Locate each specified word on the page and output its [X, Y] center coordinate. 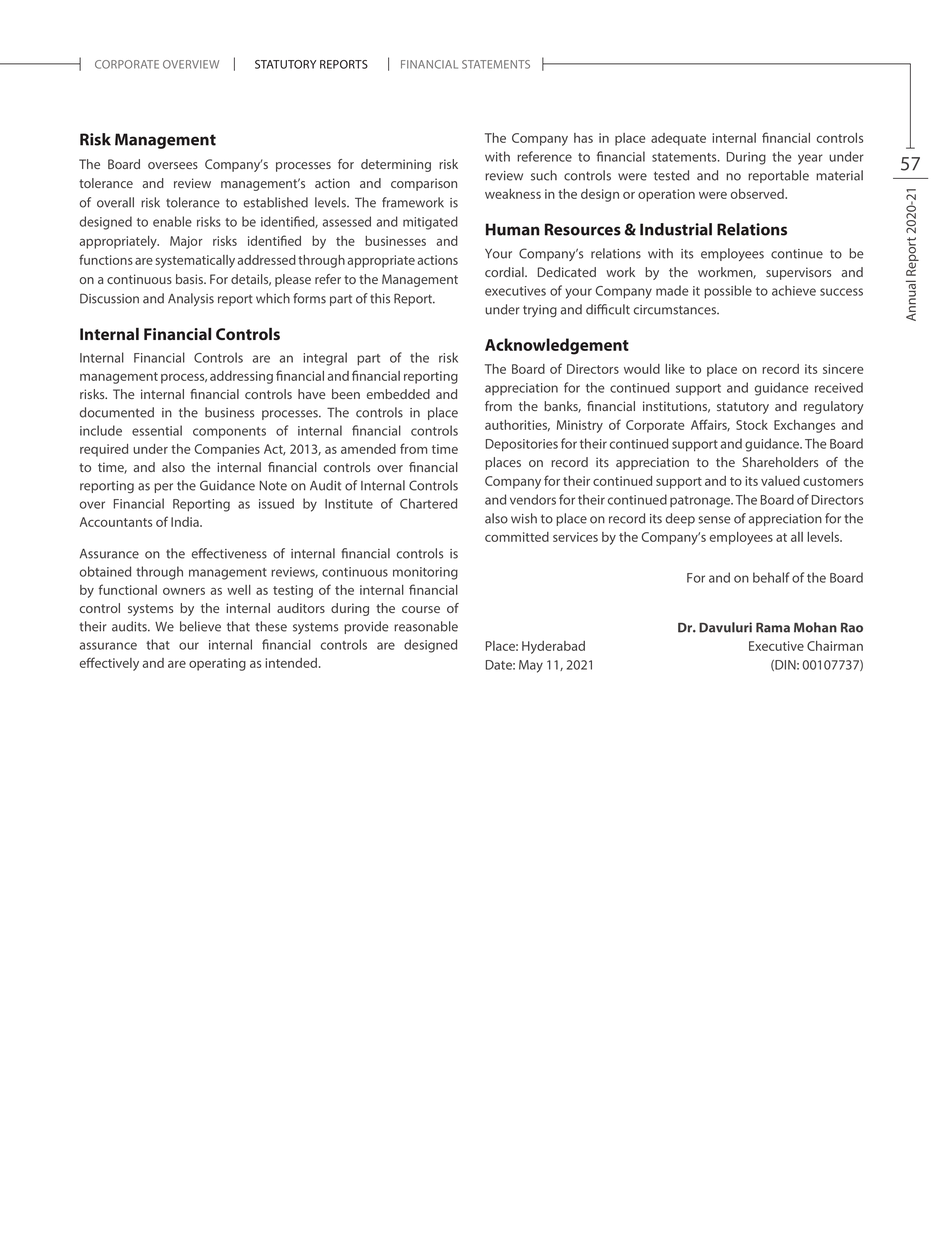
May [531, 666]
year [810, 159]
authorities [517, 426]
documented [117, 412]
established [276, 202]
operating [217, 664]
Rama [773, 628]
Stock [752, 425]
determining [396, 165]
